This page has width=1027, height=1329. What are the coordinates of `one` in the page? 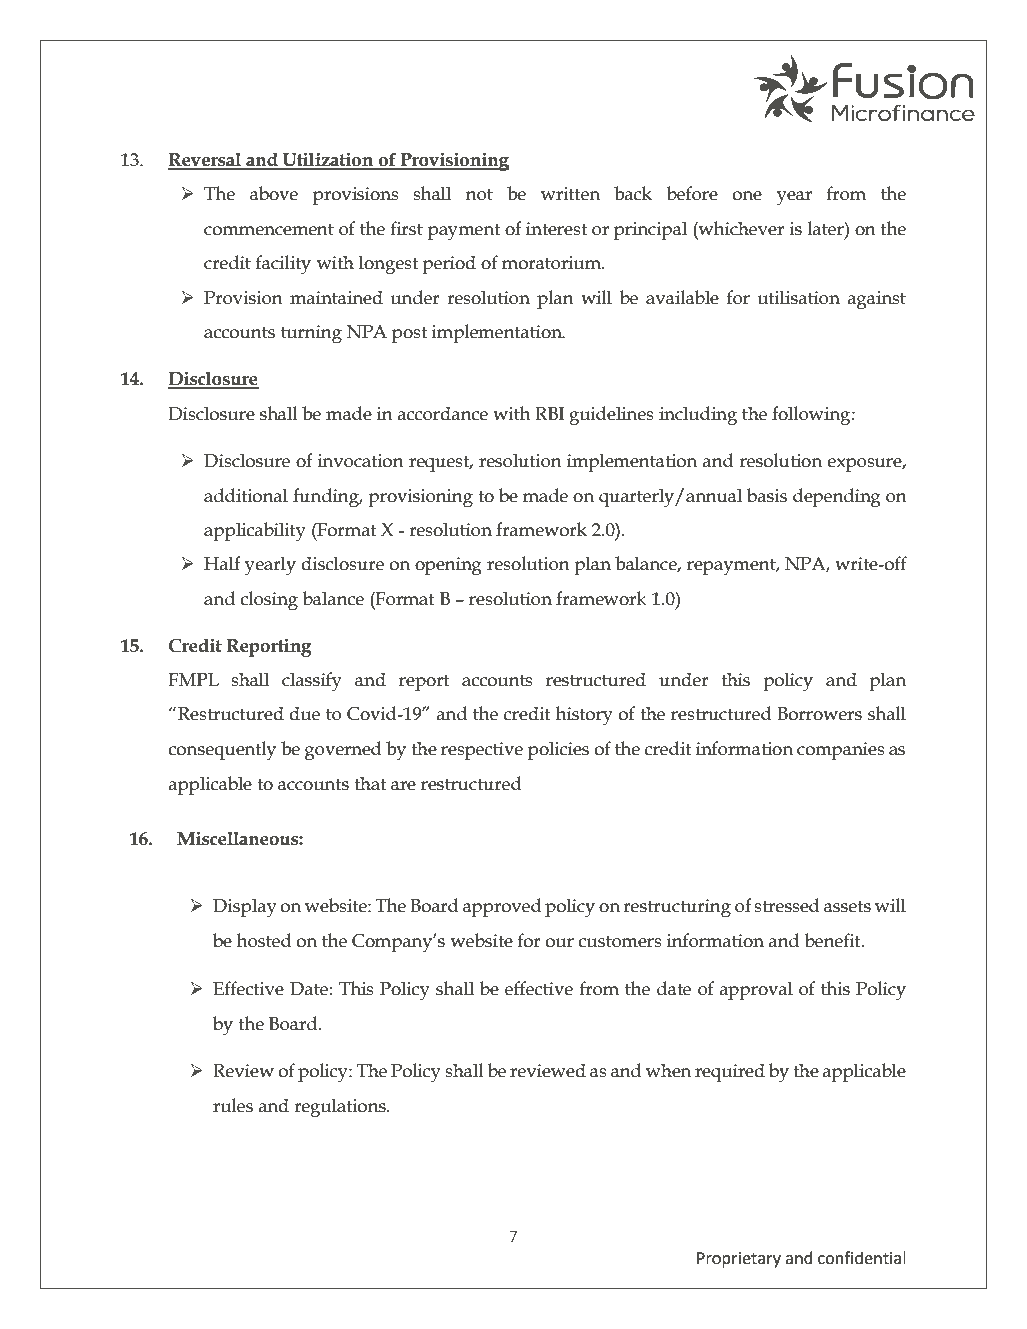 It's located at (747, 196).
